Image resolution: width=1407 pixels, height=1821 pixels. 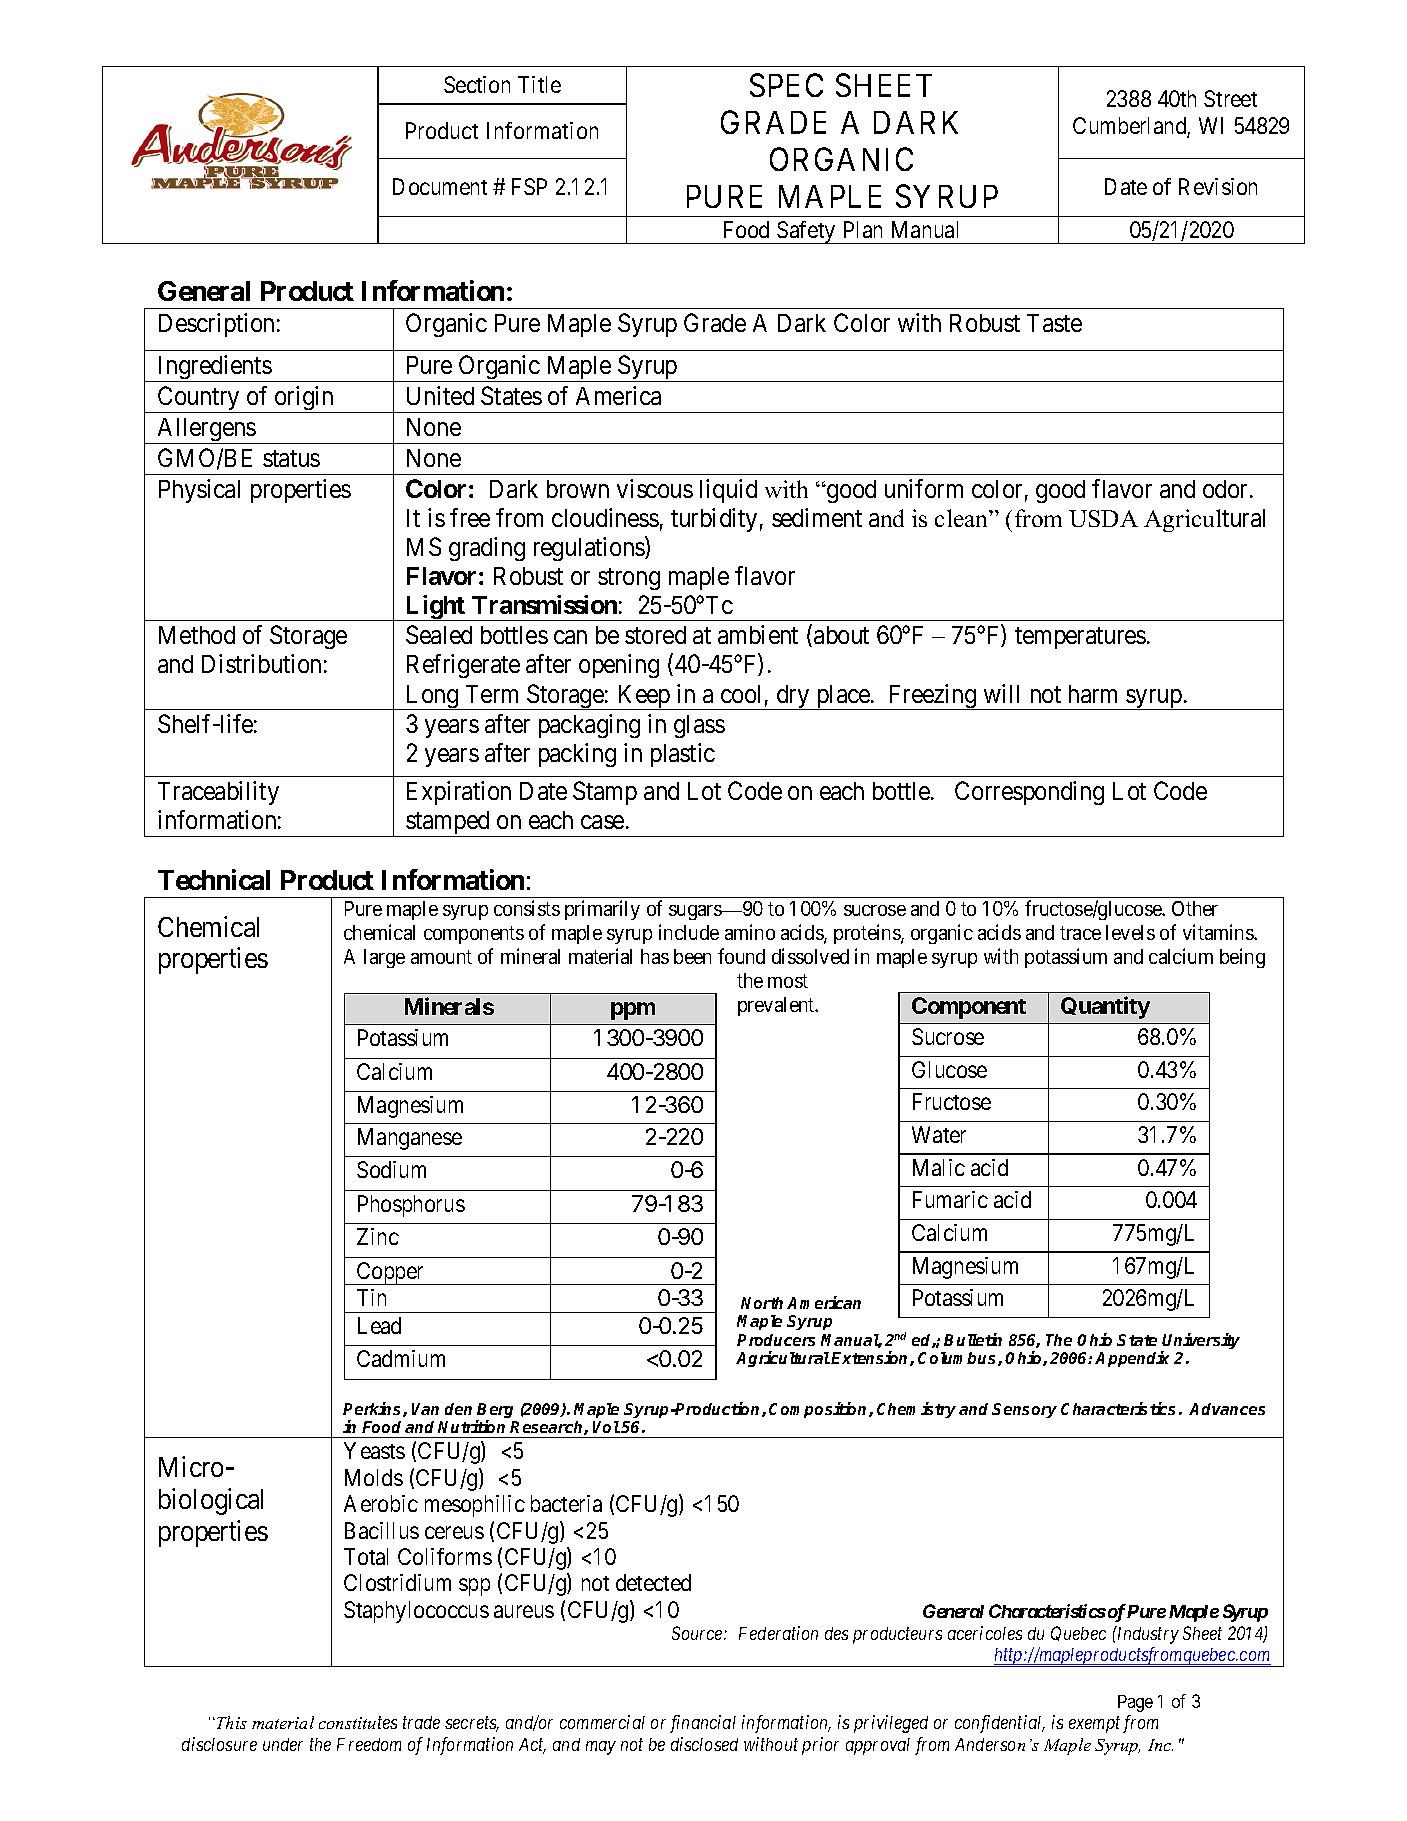 I want to click on constitutes, so click(x=358, y=1722).
